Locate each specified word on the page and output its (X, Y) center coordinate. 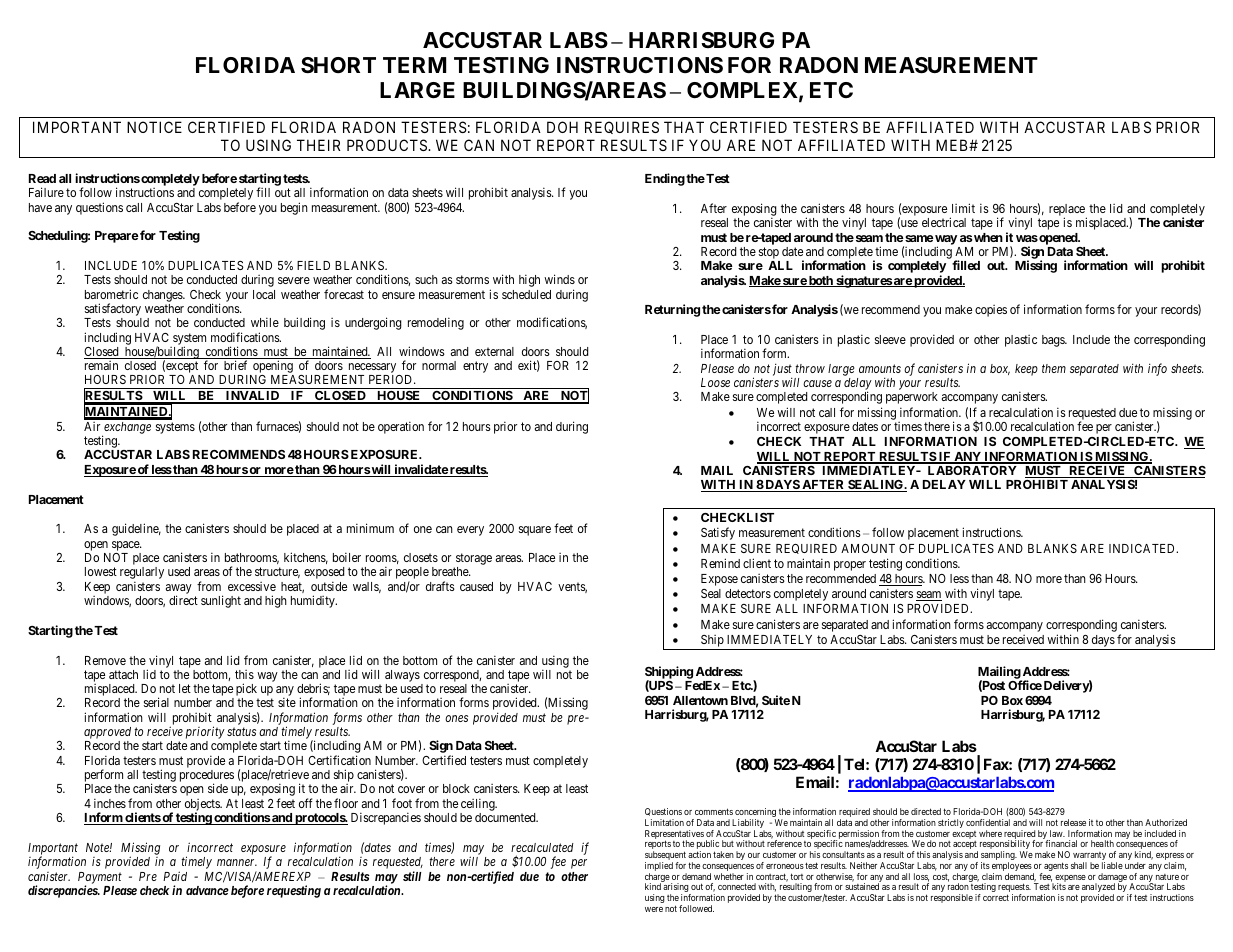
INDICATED (1143, 548)
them (1054, 368)
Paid (175, 876)
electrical (944, 222)
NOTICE (154, 127)
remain (101, 365)
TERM (414, 65)
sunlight (221, 601)
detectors (748, 593)
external (494, 351)
